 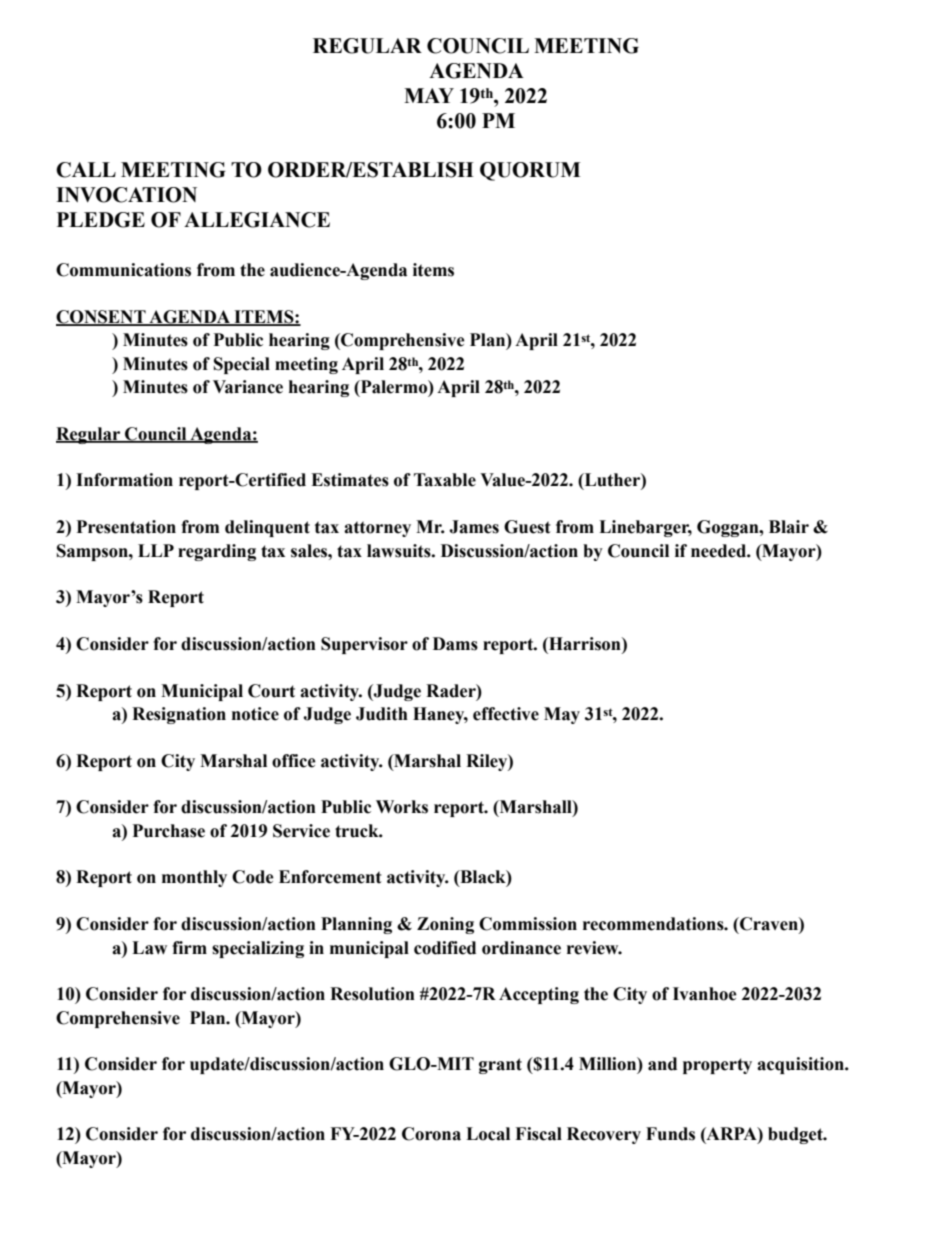 I want to click on Works, so click(x=402, y=807).
